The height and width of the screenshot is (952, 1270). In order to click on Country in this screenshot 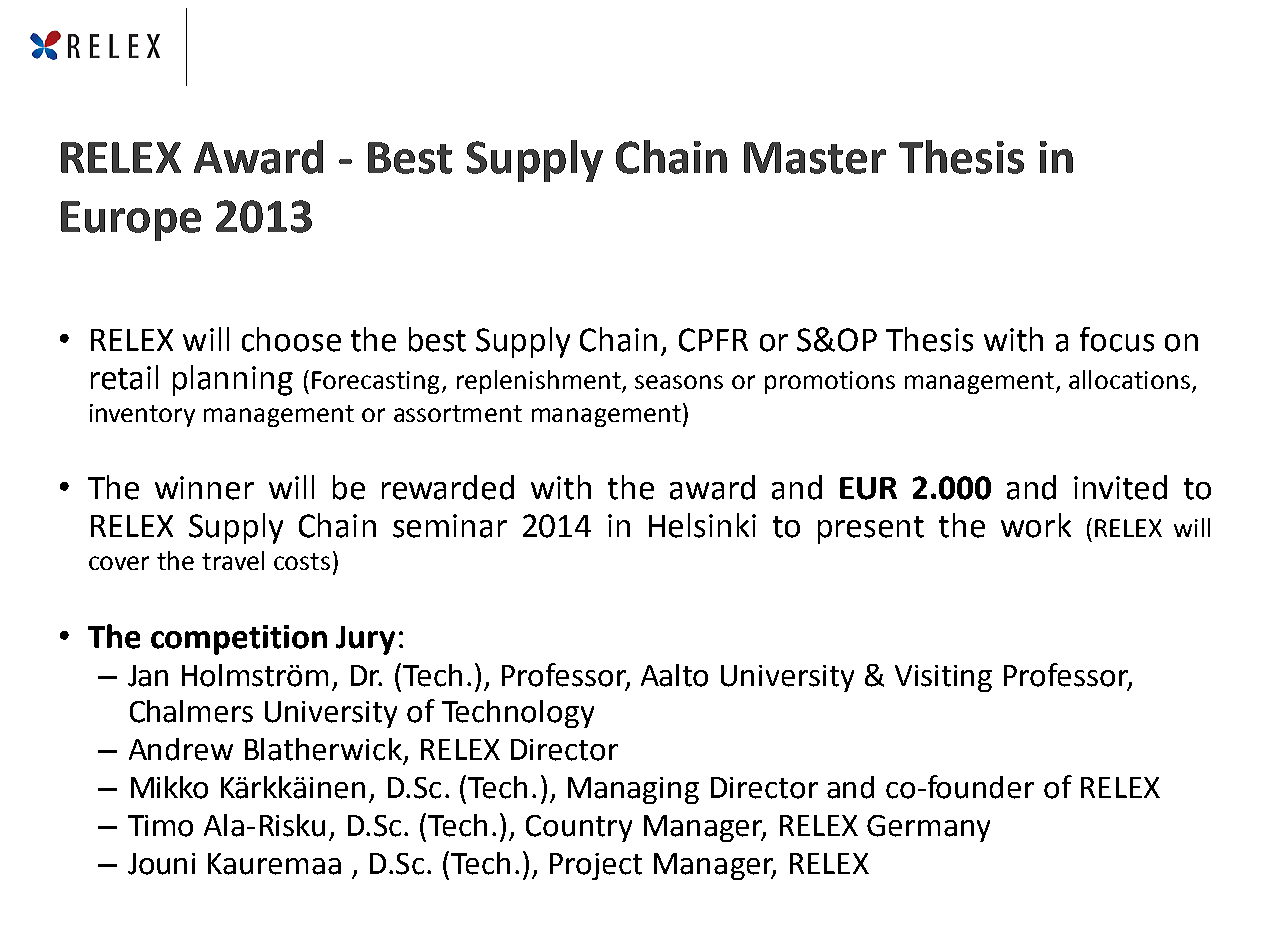, I will do `click(579, 828)`.
